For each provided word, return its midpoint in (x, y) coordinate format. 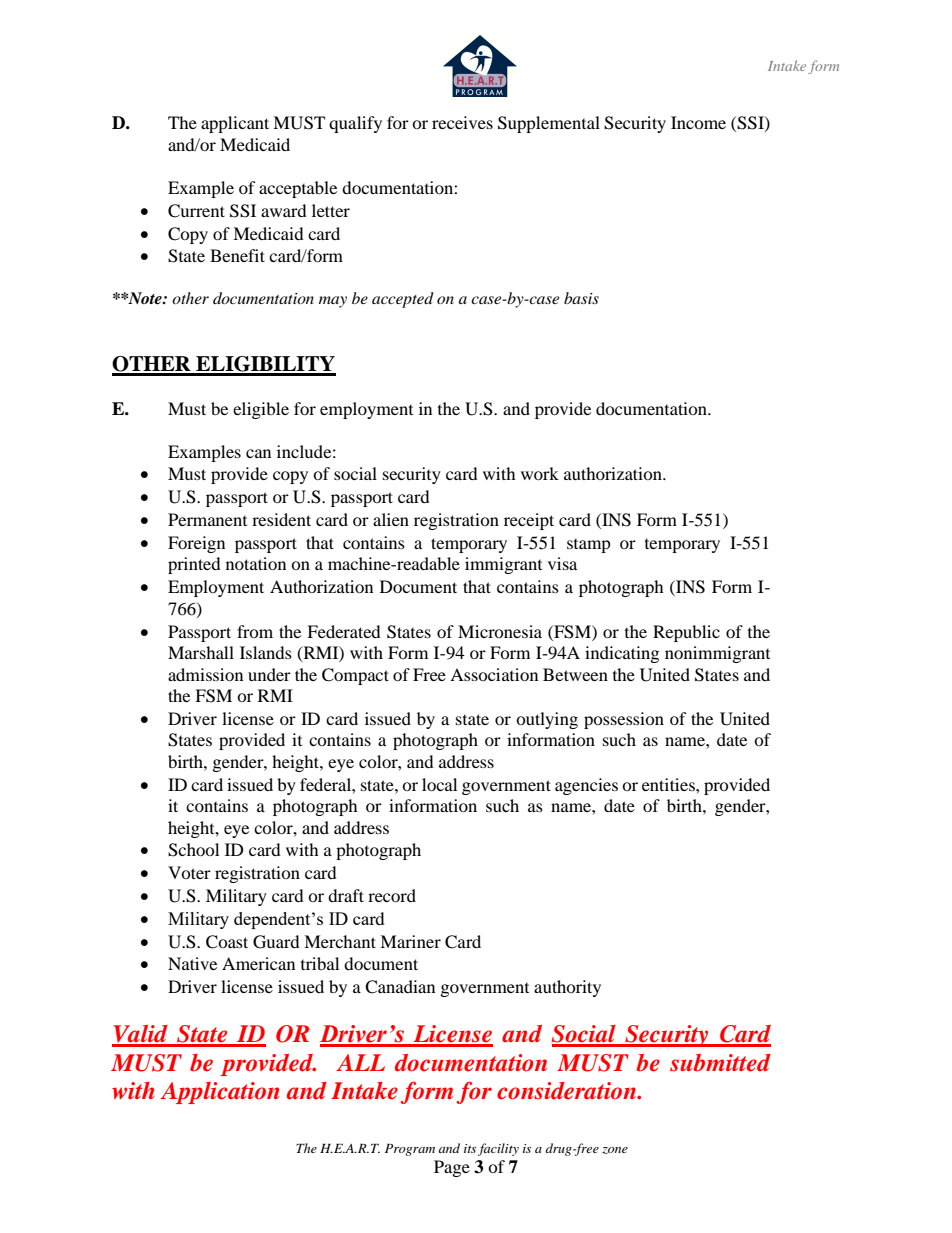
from (255, 631)
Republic (686, 633)
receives (462, 122)
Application (220, 1093)
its (470, 1148)
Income (698, 122)
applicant (235, 124)
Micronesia (500, 631)
